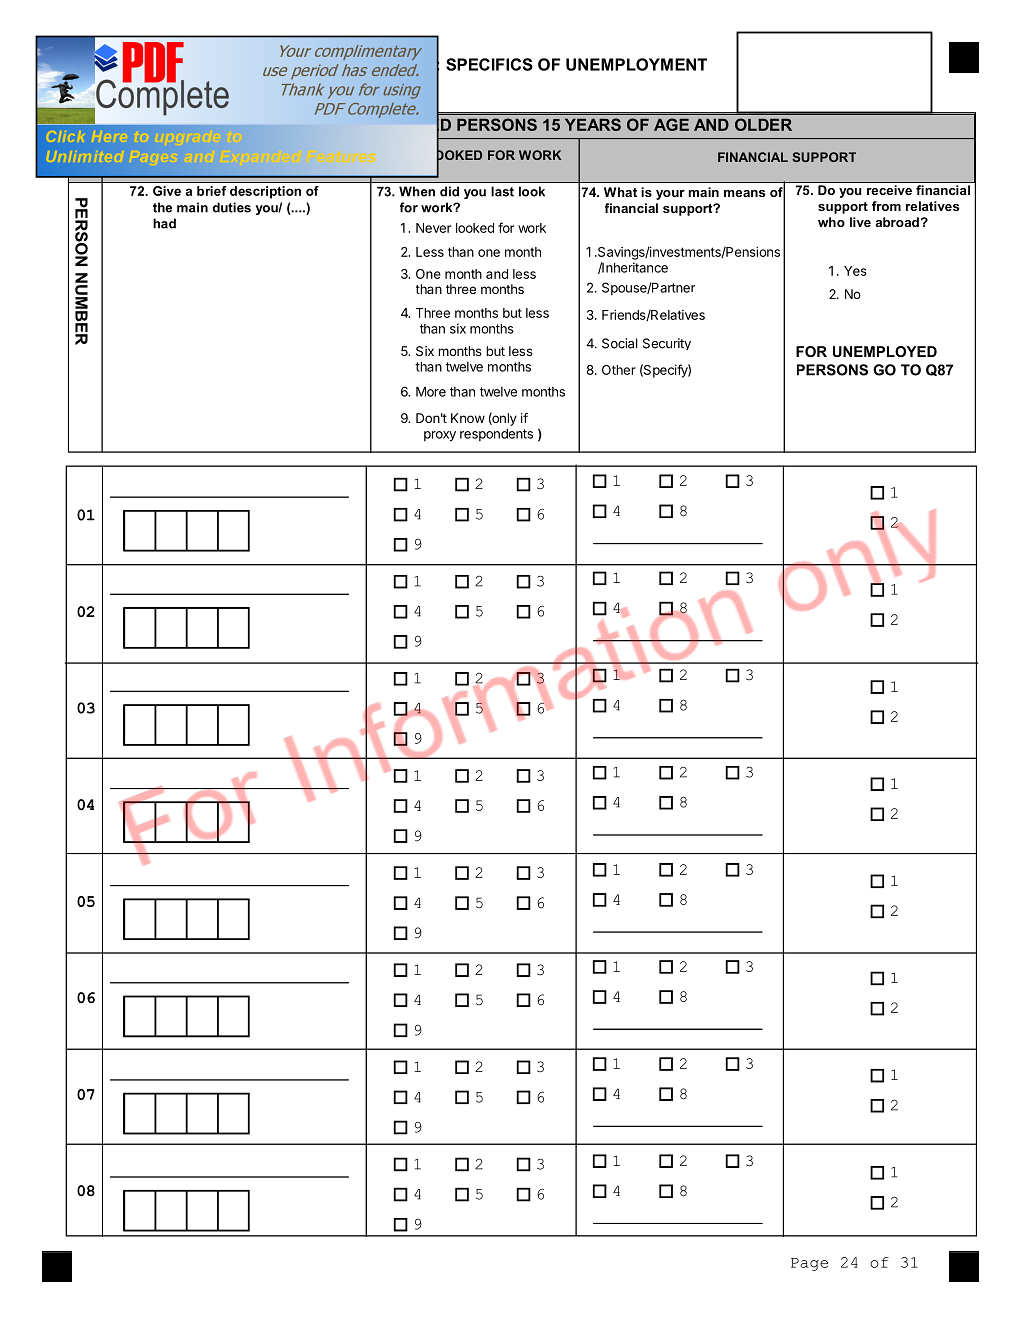  Describe the element at coordinates (164, 223) in the screenshot. I see `had` at that location.
